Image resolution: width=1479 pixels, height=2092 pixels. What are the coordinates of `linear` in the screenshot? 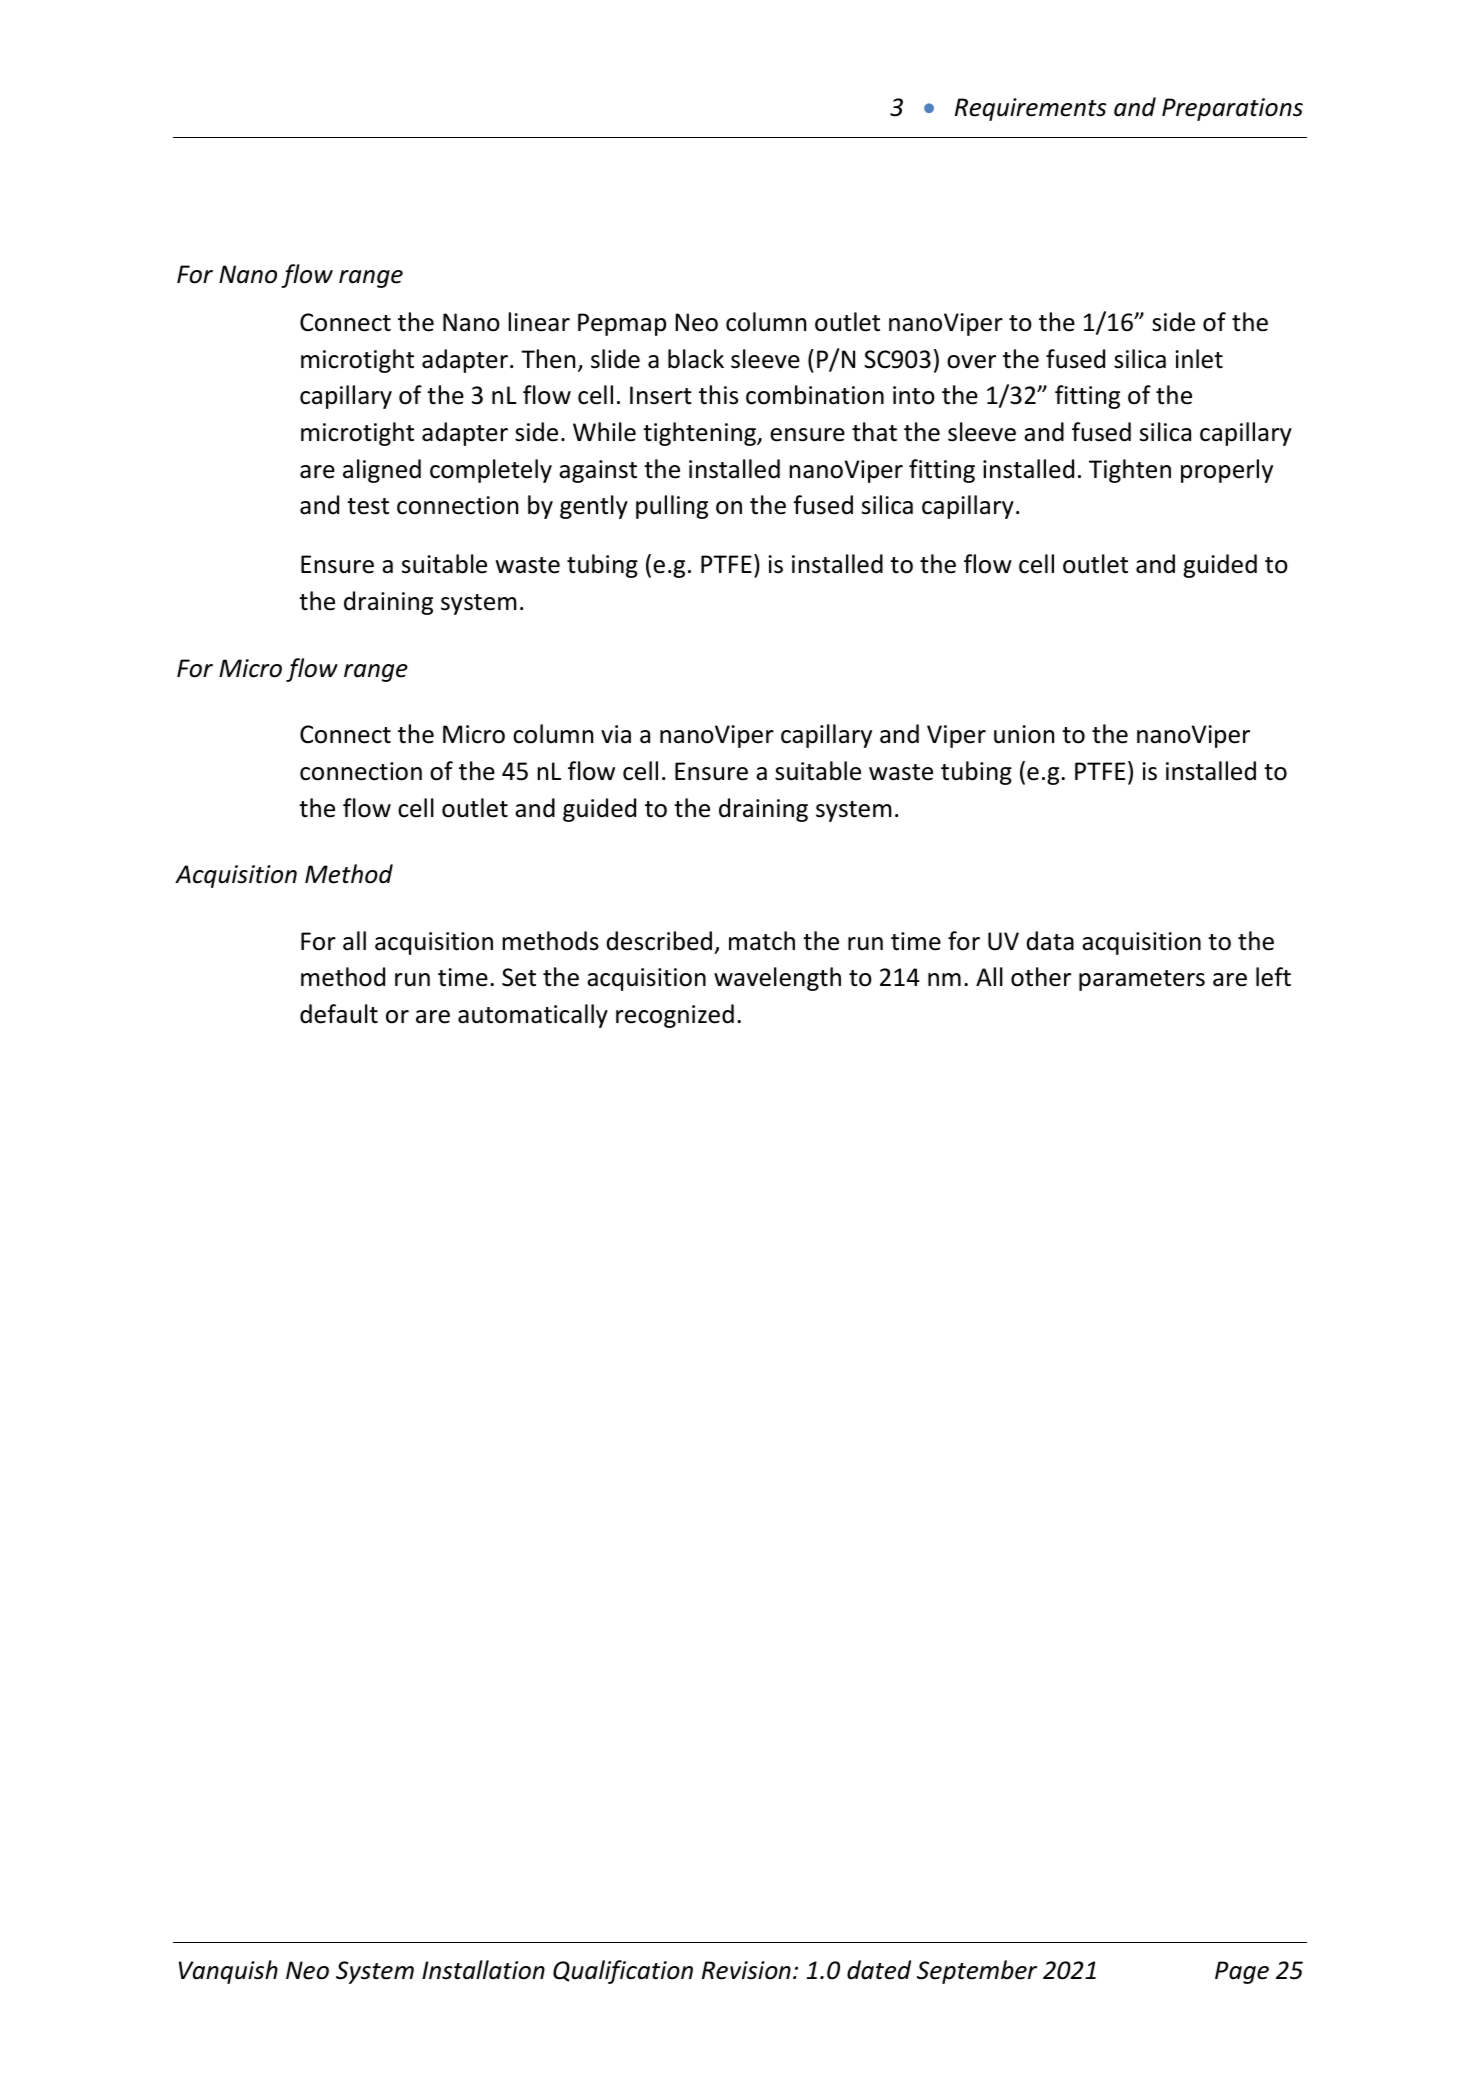 It's located at (539, 322).
